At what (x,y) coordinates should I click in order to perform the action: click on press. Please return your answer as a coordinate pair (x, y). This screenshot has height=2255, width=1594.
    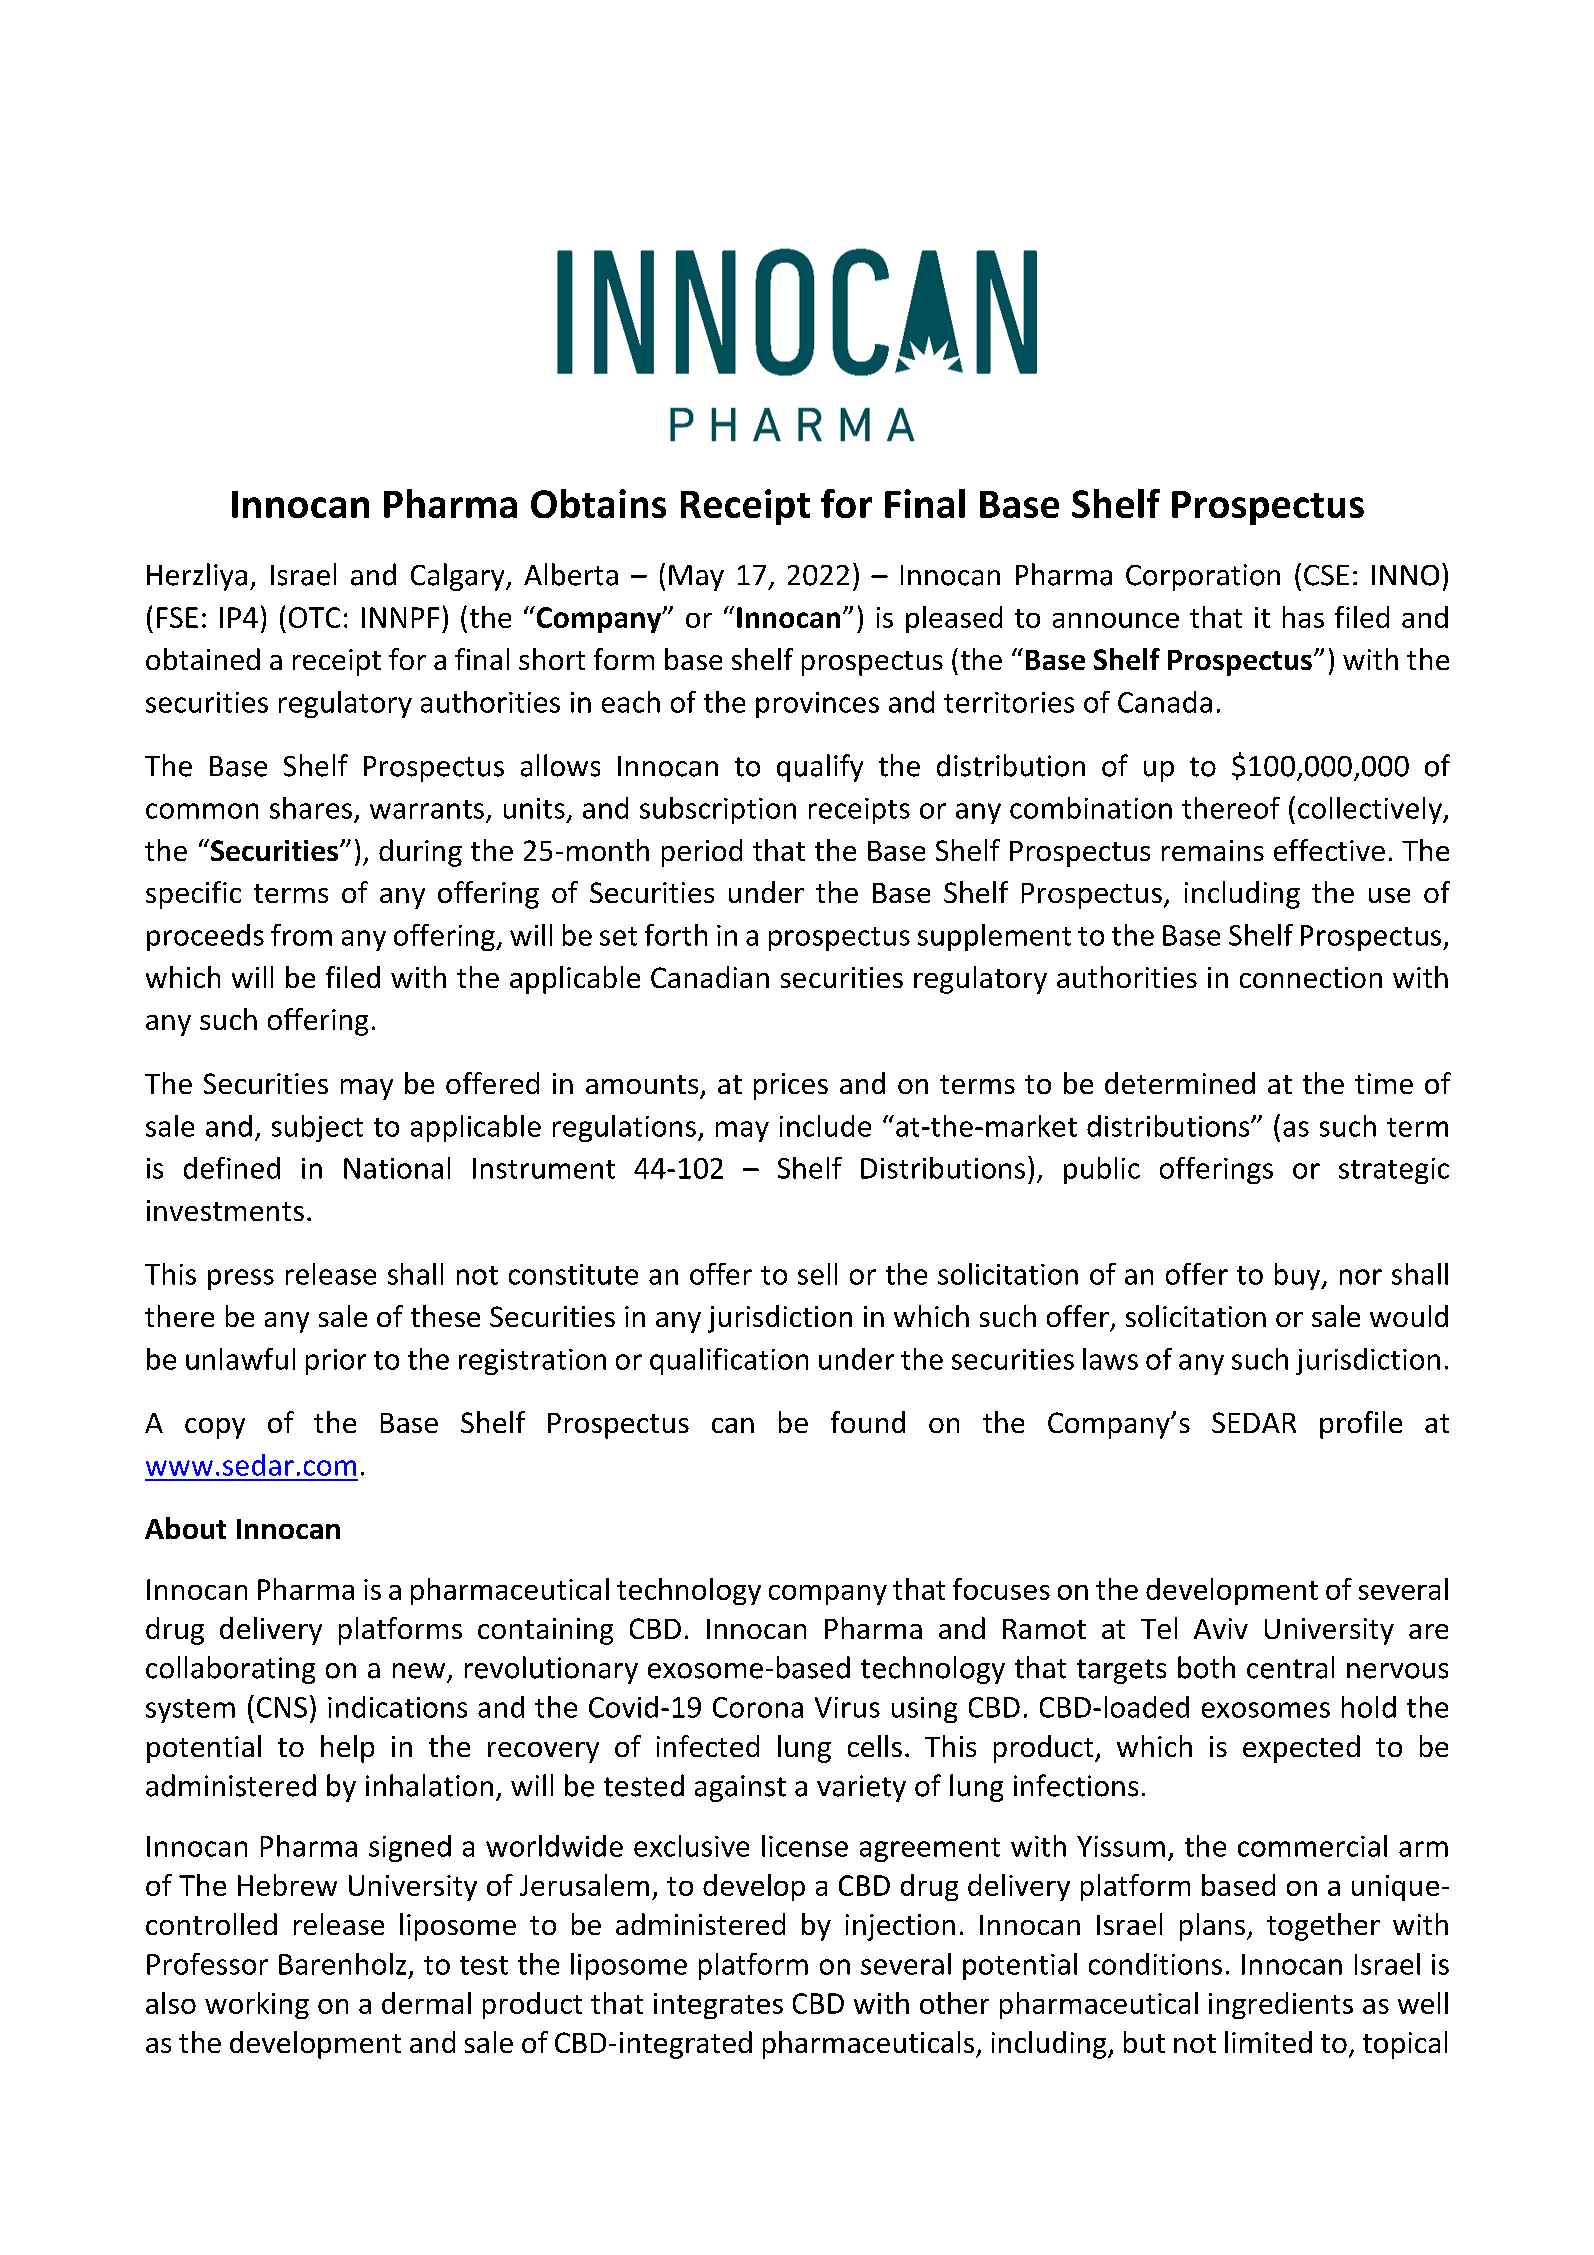
    Looking at the image, I should click on (241, 1279).
